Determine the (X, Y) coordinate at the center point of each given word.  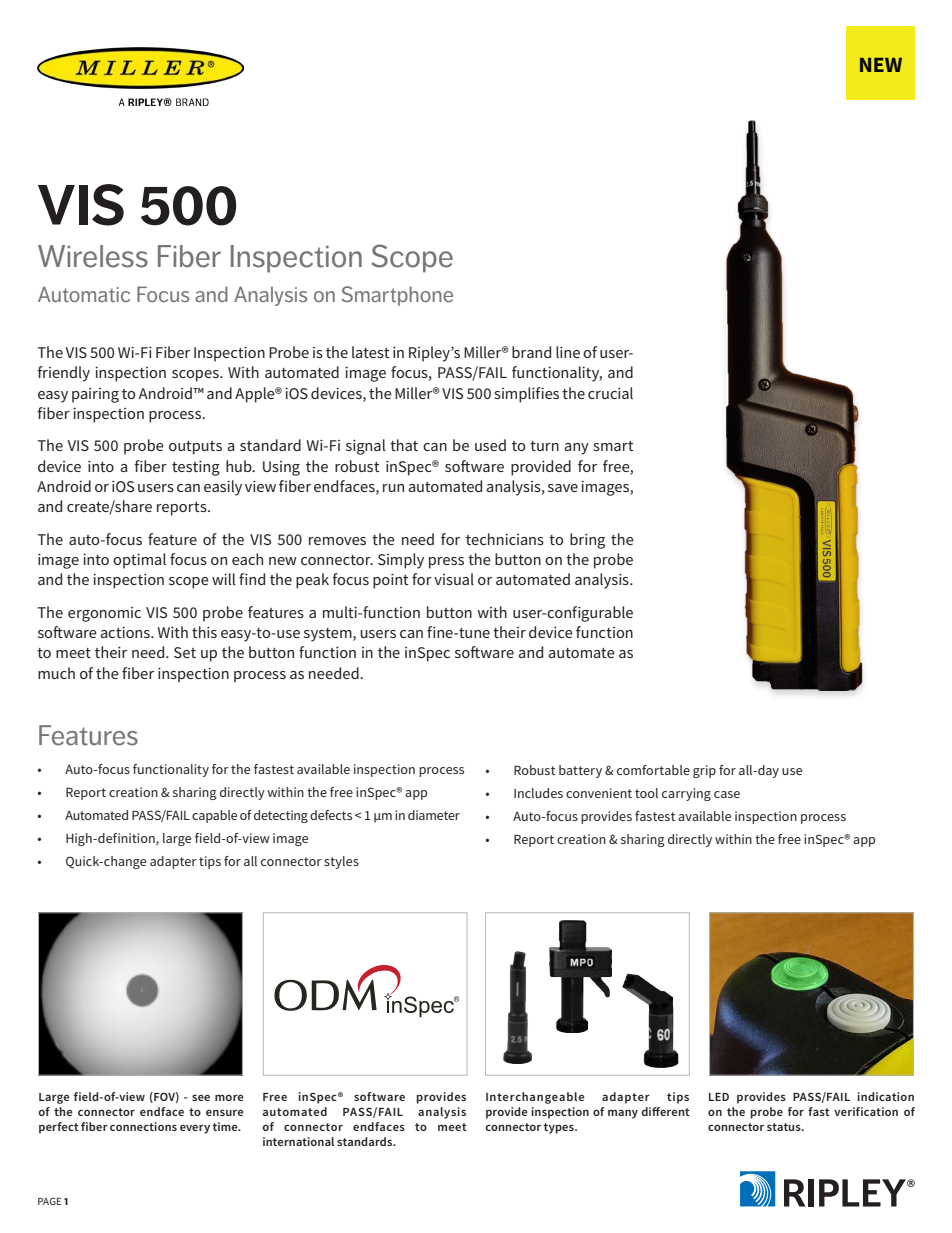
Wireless (93, 256)
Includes (538, 793)
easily (223, 488)
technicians (505, 539)
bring (587, 541)
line (568, 352)
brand (531, 352)
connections (143, 1126)
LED (719, 1097)
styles (341, 862)
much (56, 673)
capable (214, 816)
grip (704, 771)
